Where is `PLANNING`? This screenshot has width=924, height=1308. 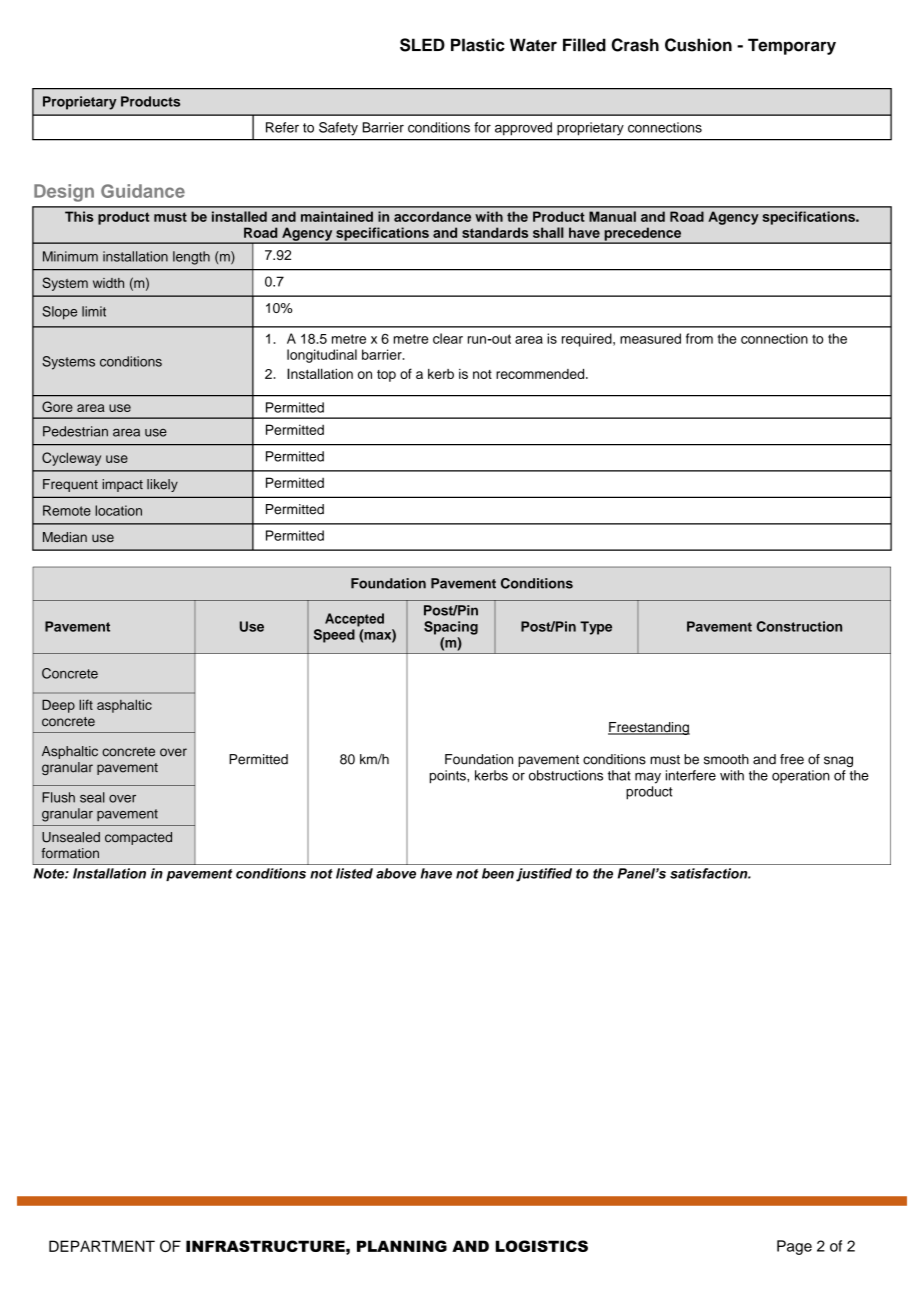
PLANNING is located at coordinates (402, 1246).
